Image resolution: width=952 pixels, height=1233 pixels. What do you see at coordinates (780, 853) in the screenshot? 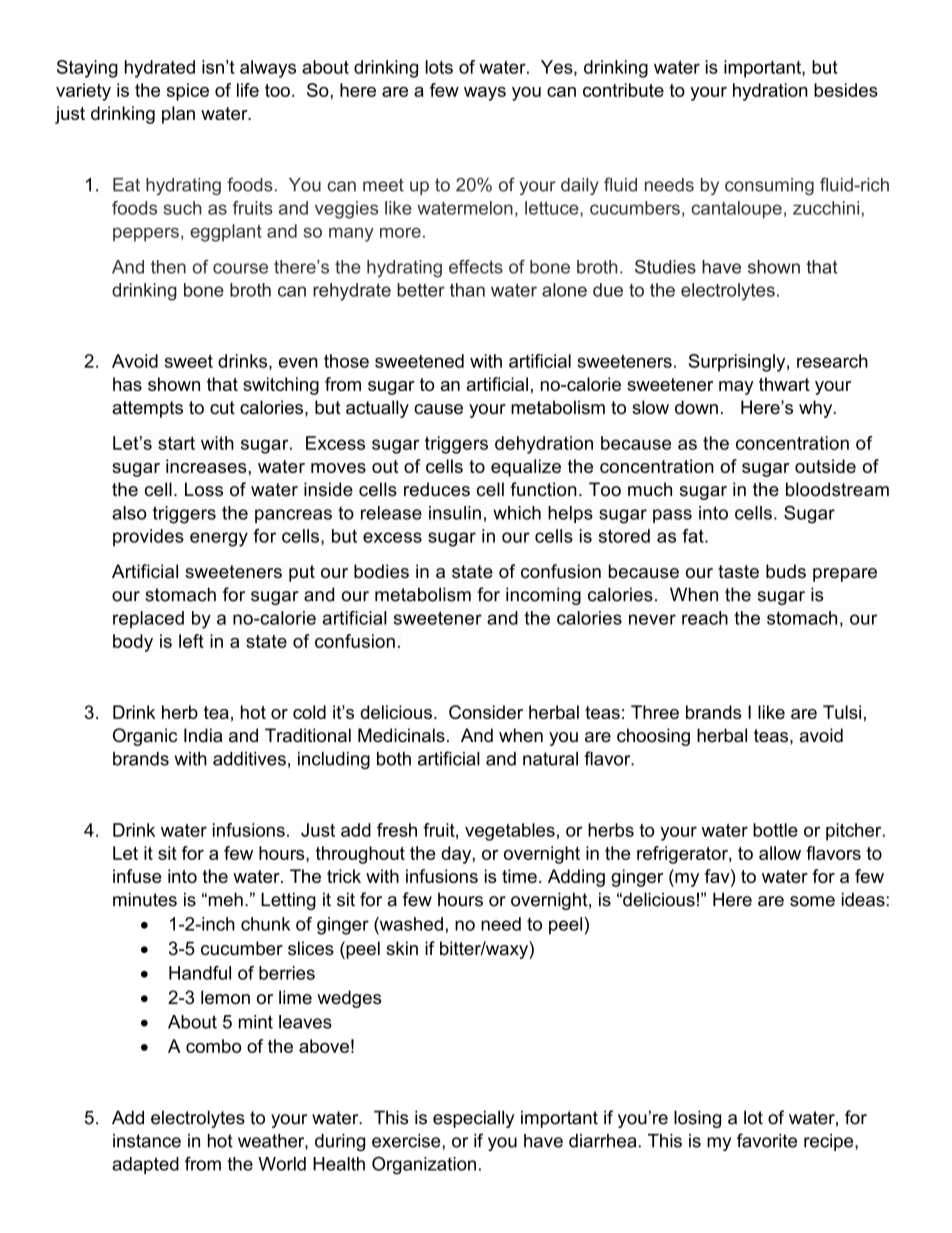
I see `allow` at bounding box center [780, 853].
